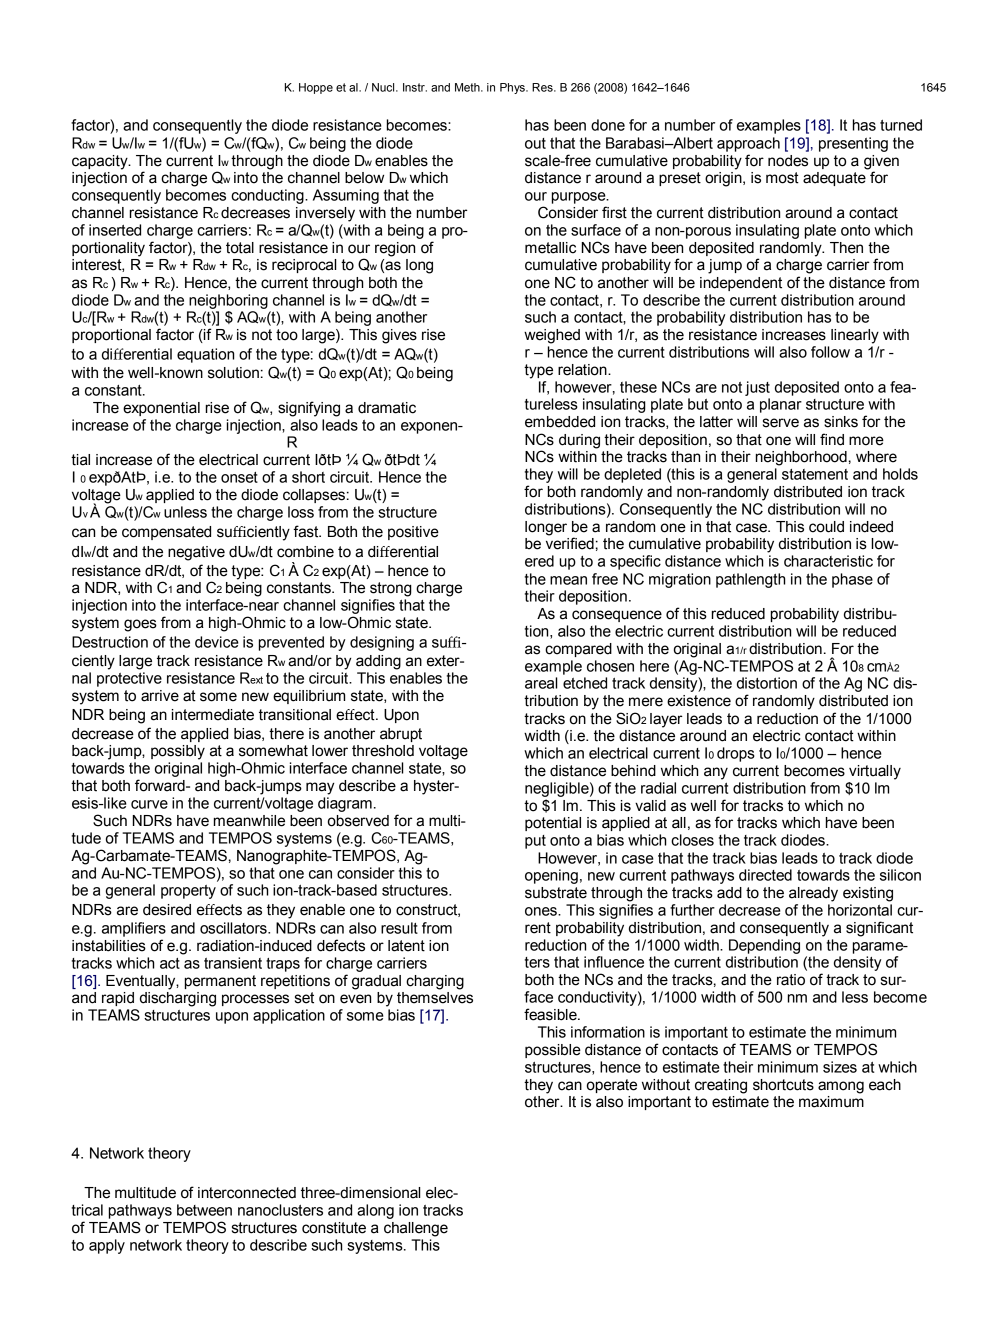 The image size is (1002, 1336). What do you see at coordinates (416, 1229) in the document?
I see `challenge` at bounding box center [416, 1229].
